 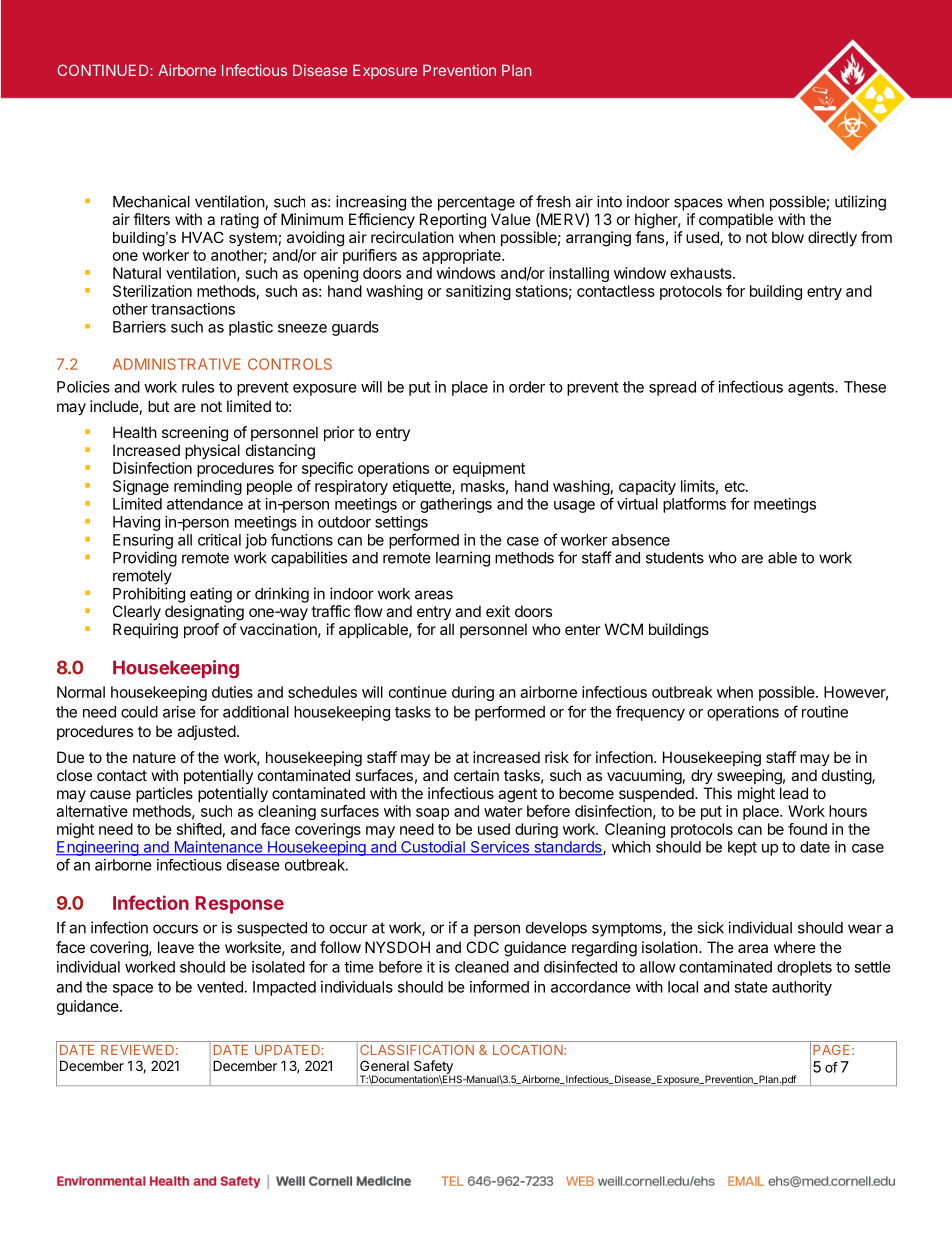 I want to click on filters, so click(x=151, y=219).
